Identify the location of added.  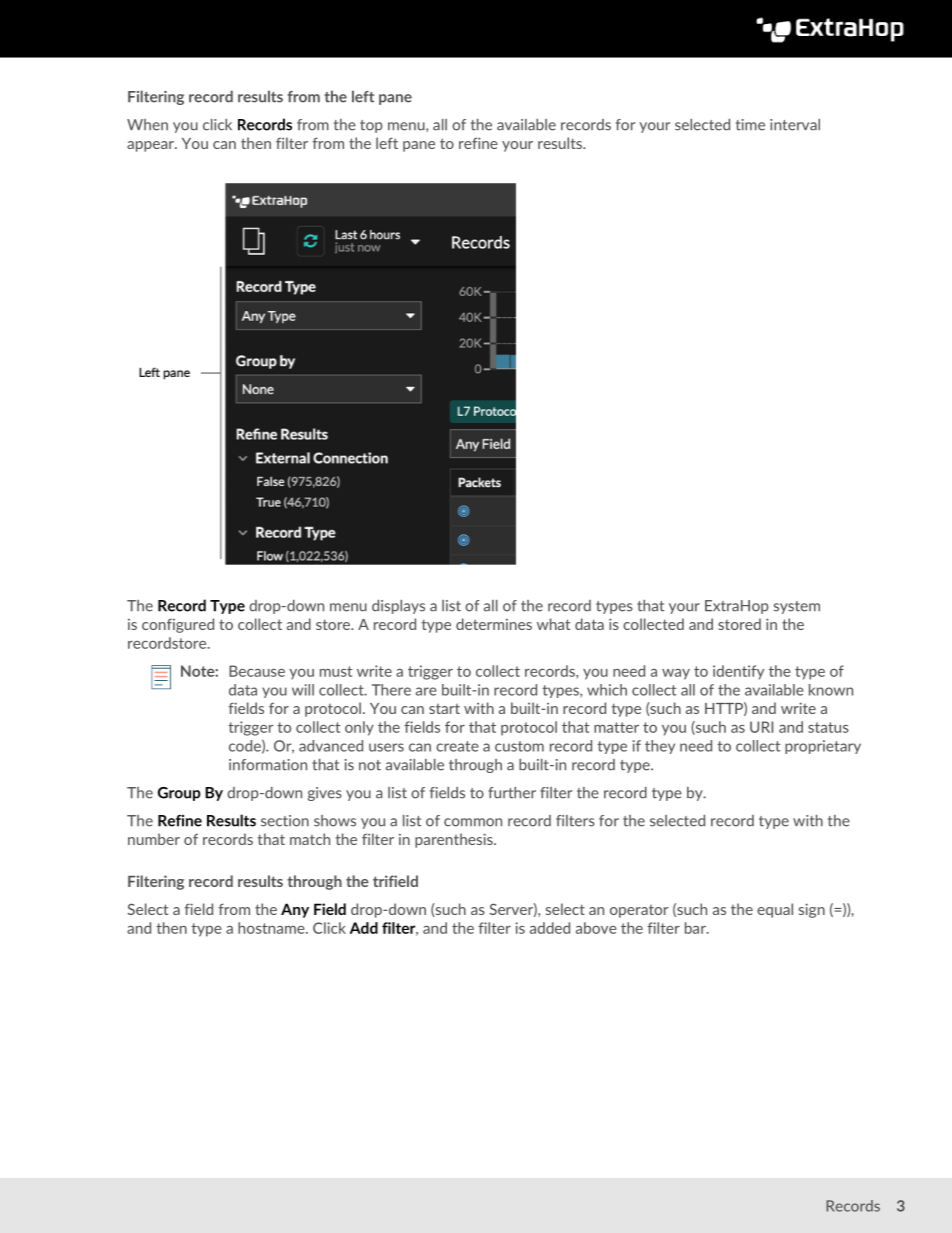
(550, 928).
